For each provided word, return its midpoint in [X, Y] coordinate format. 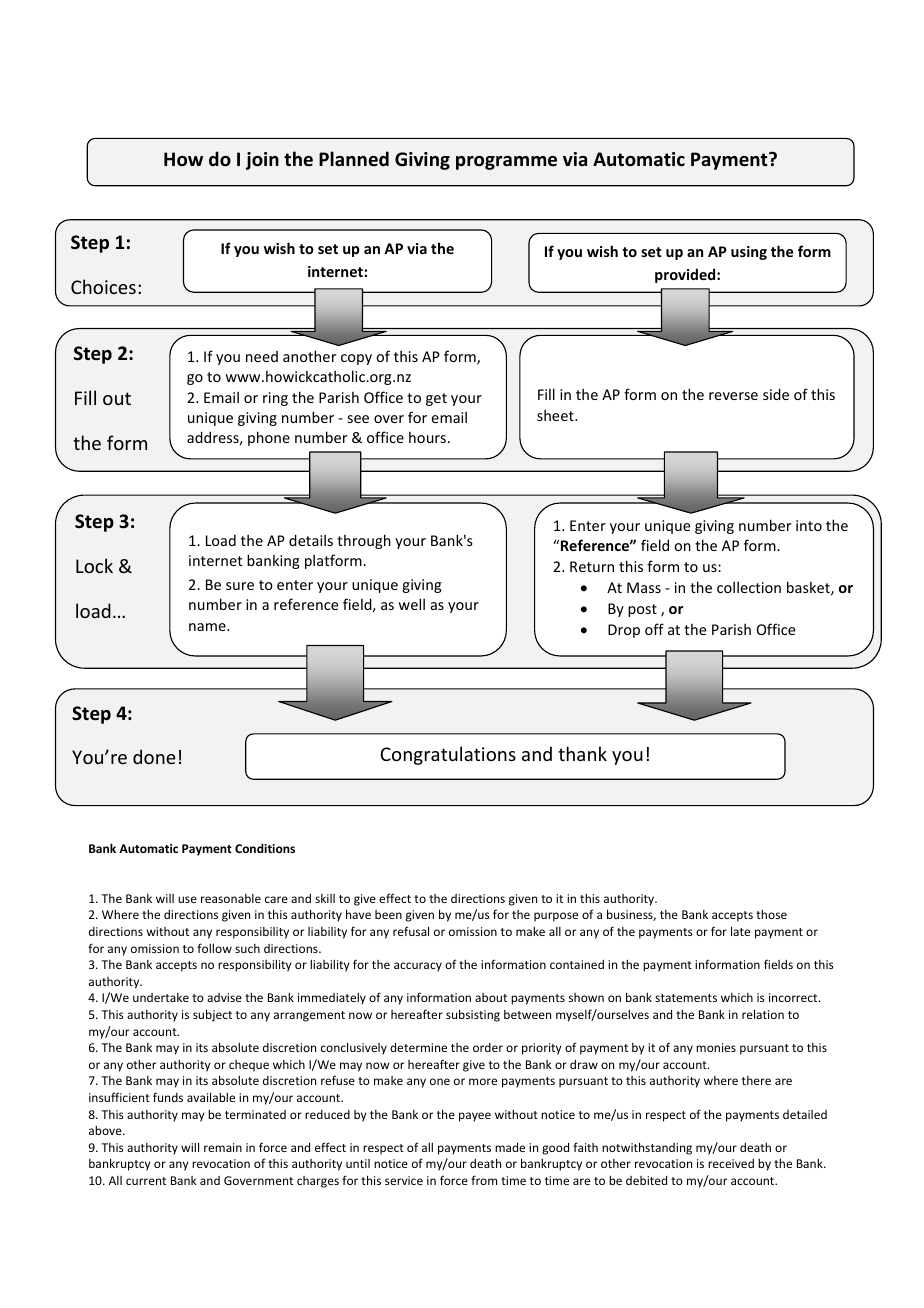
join [262, 161]
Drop [624, 631]
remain [223, 1147]
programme [506, 163]
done [154, 756]
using [749, 253]
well [411, 604]
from [484, 1180]
